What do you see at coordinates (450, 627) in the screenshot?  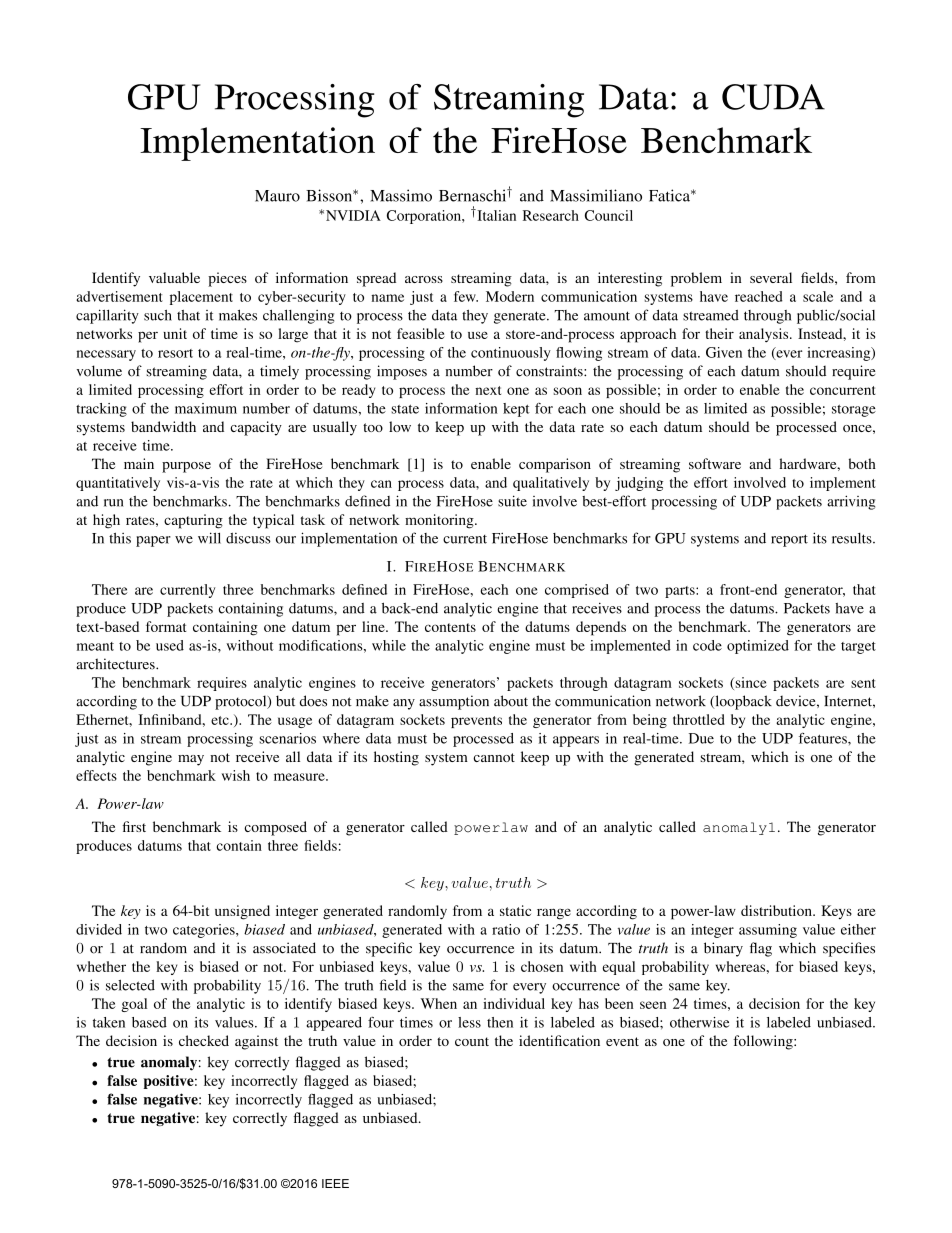 I see `contents` at bounding box center [450, 627].
